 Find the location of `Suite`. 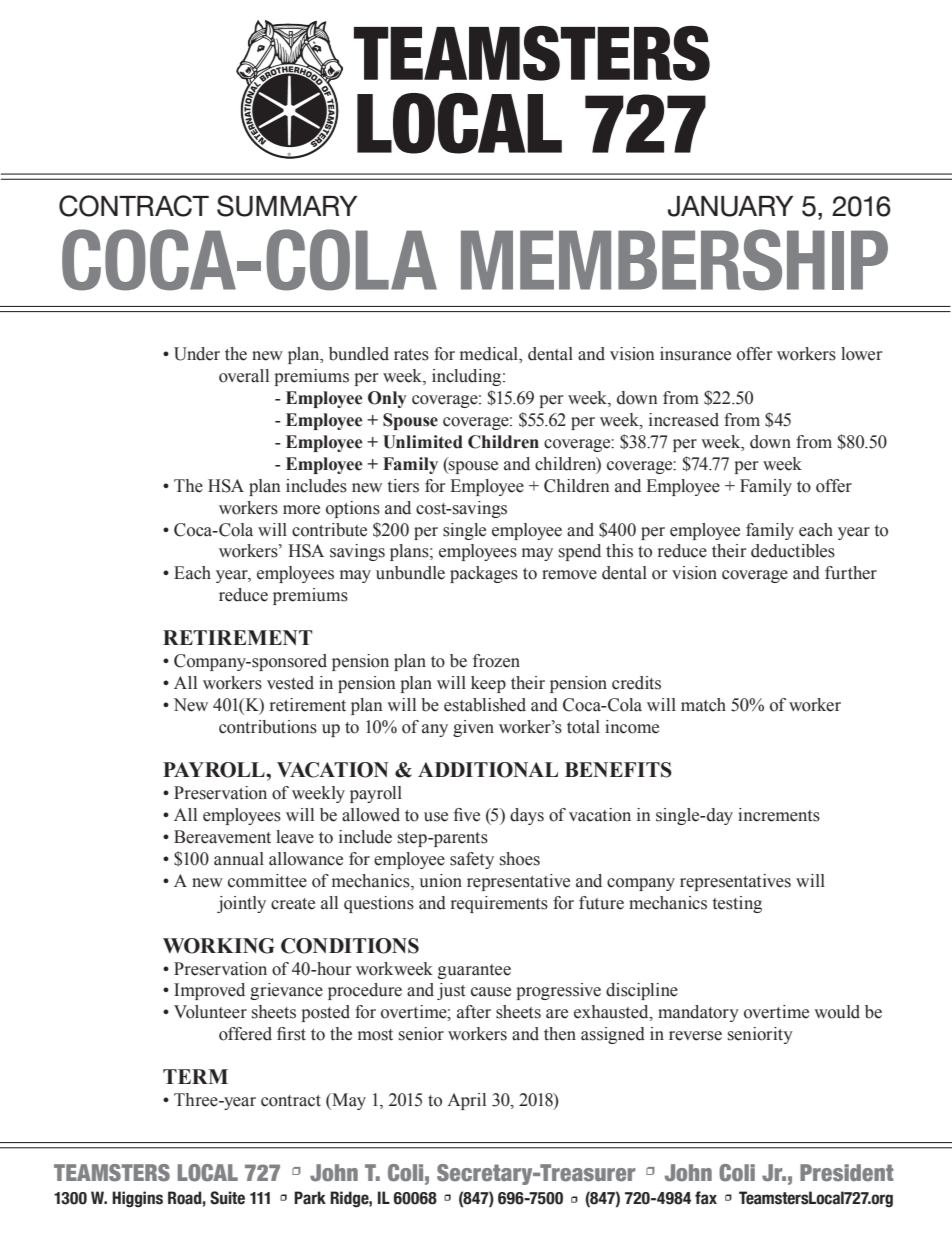

Suite is located at coordinates (227, 1198).
